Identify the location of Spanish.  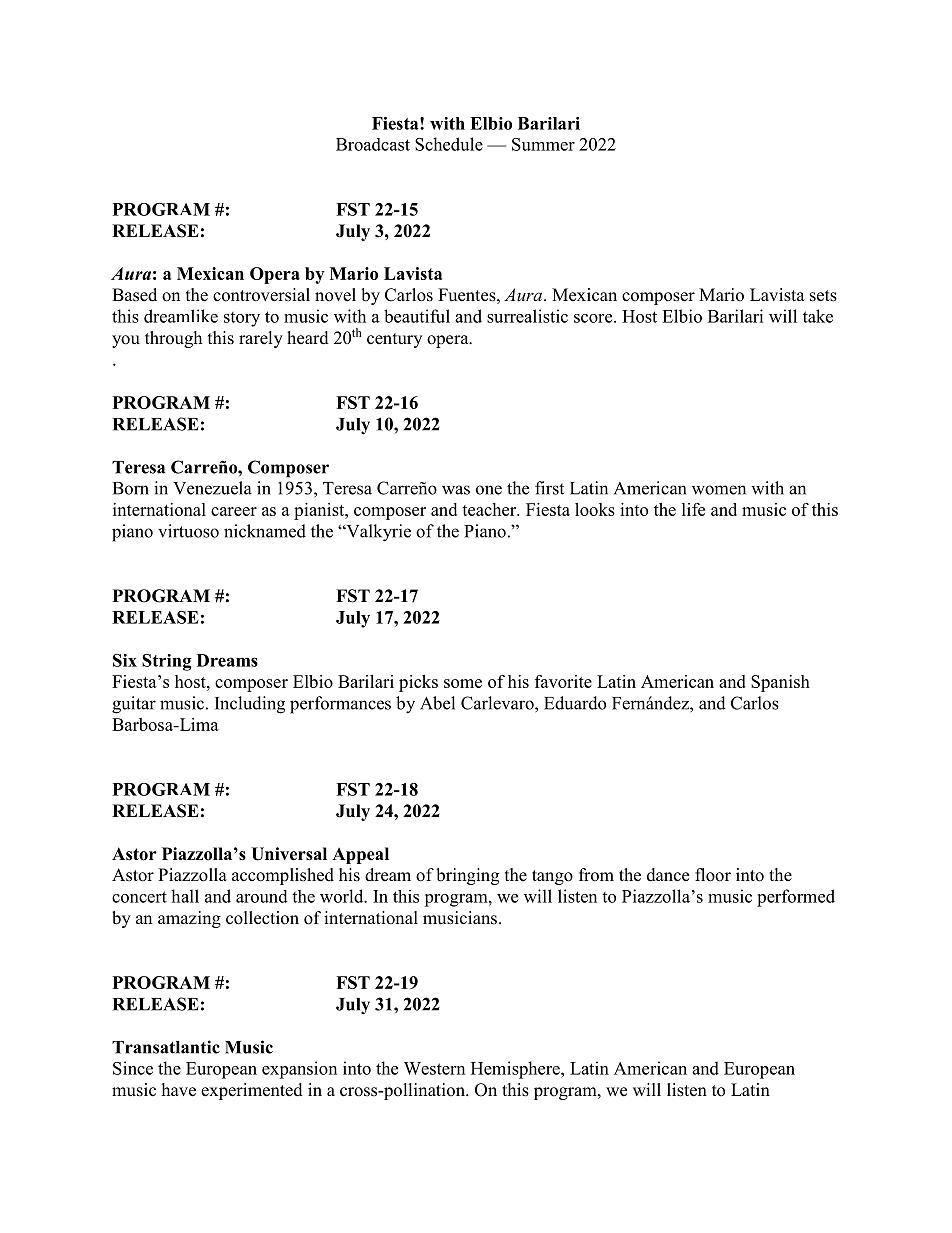
(780, 683).
